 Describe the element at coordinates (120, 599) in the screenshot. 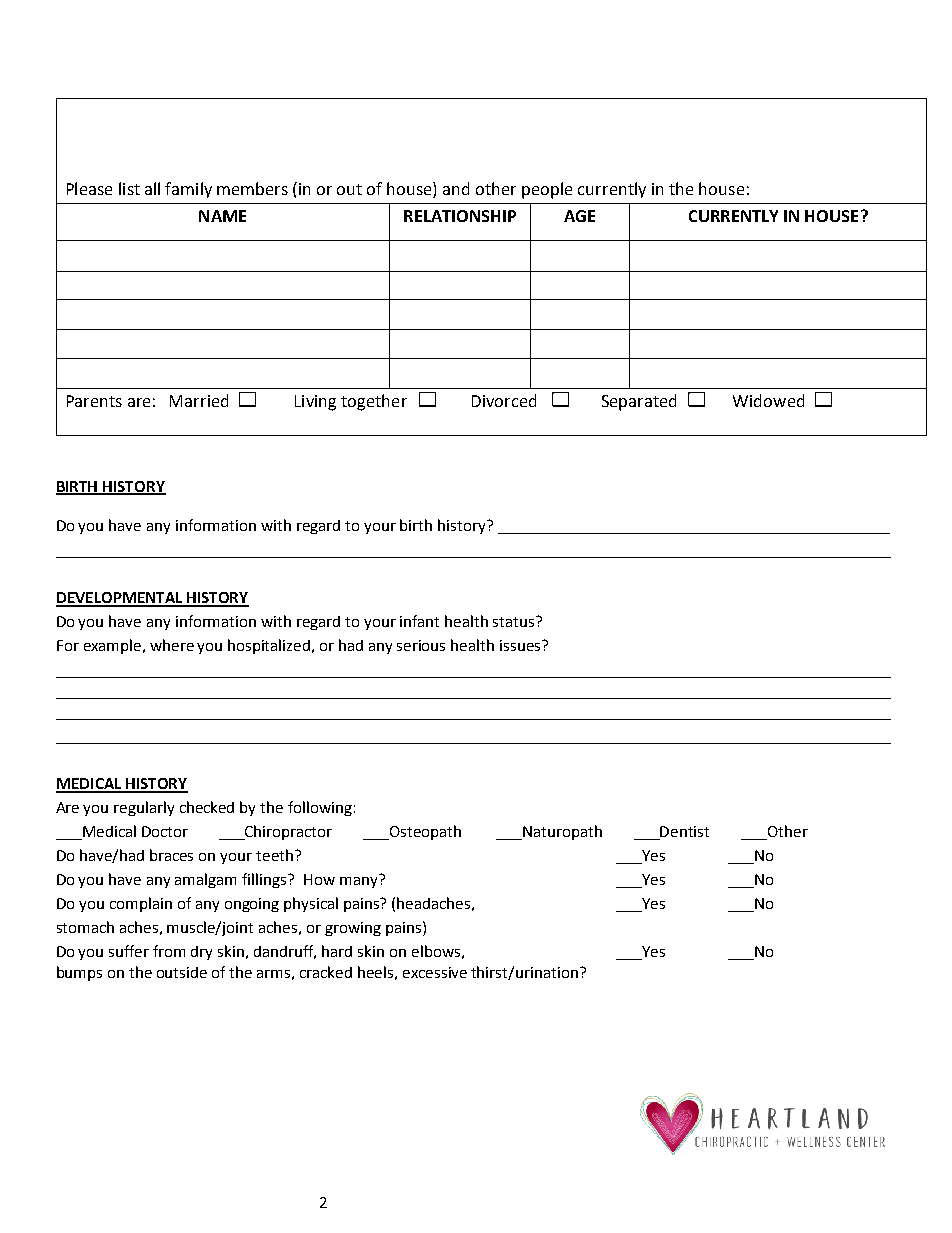

I see `DEVELOPMENTAL` at that location.
